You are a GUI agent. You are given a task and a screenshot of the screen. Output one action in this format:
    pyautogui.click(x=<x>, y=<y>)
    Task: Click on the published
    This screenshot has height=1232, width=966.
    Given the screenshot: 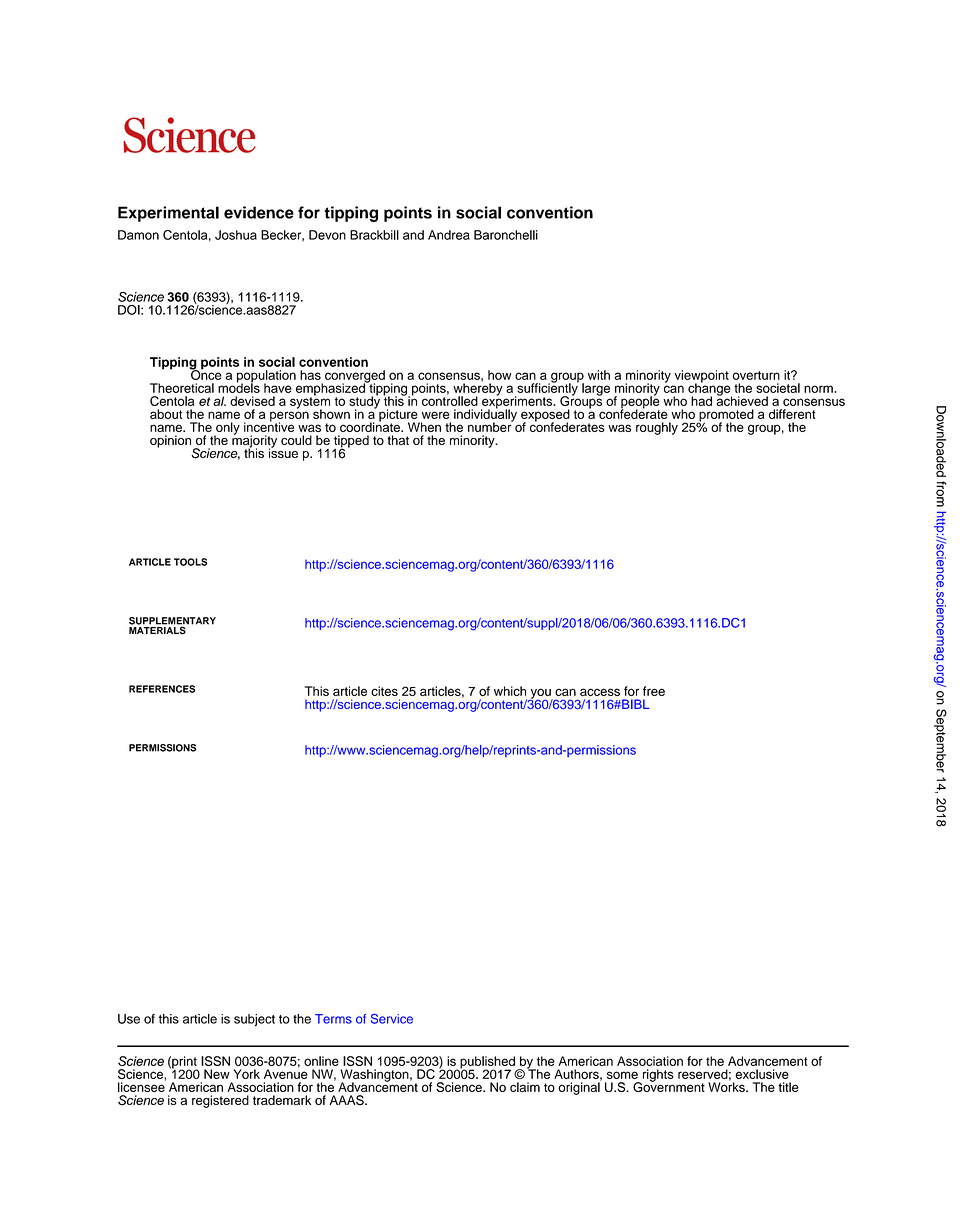 What is the action you would take?
    pyautogui.click(x=487, y=1063)
